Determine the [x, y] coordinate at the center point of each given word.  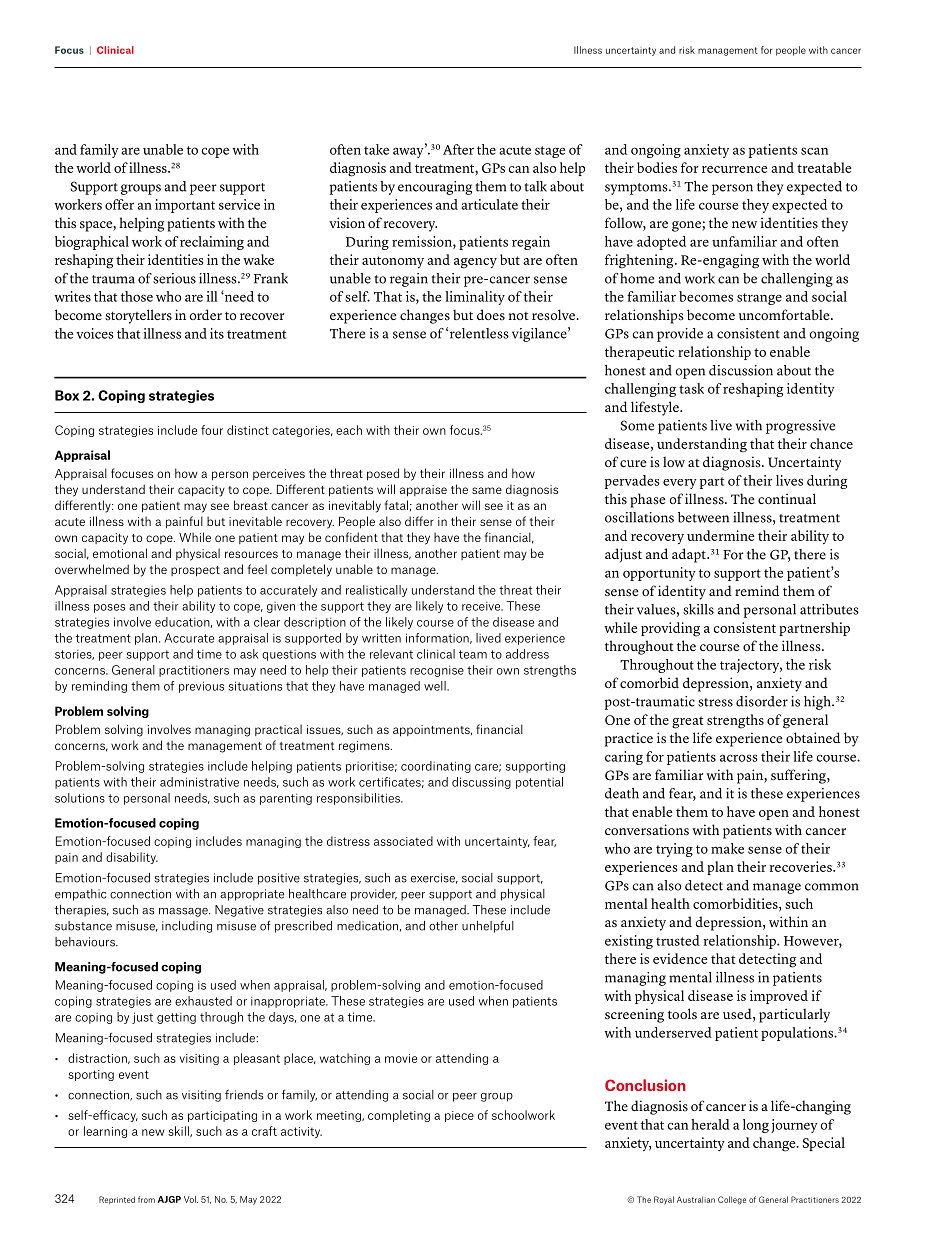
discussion [741, 370]
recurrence [735, 169]
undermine [721, 535]
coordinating [436, 767]
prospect [195, 571]
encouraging [435, 188]
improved [779, 997]
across [739, 758]
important [185, 206]
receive [482, 606]
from [146, 1199]
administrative [199, 782]
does [491, 315]
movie [401, 1058]
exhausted [203, 1001]
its [217, 333]
